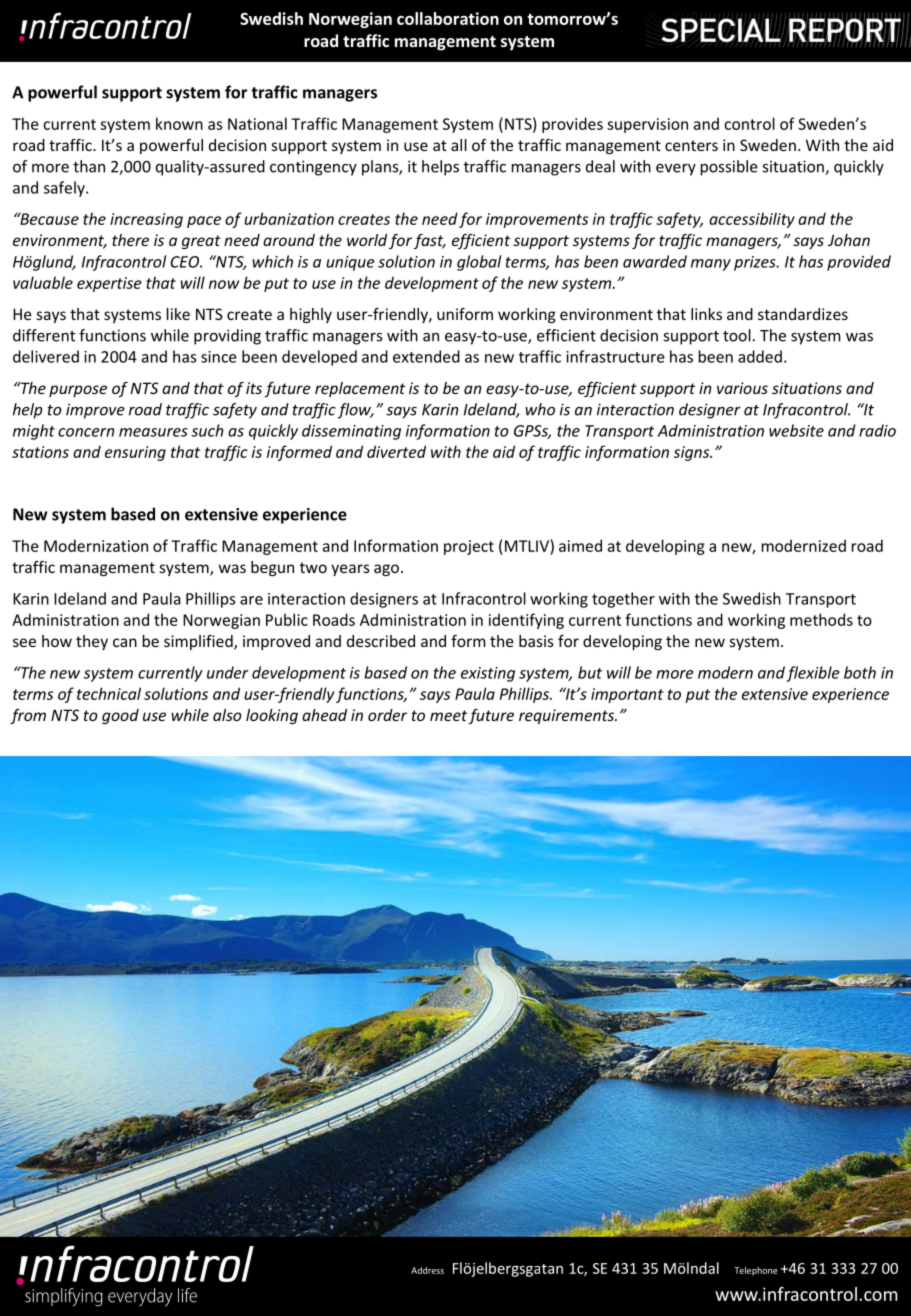  Describe the element at coordinates (488, 674) in the page. I see `existing` at that location.
